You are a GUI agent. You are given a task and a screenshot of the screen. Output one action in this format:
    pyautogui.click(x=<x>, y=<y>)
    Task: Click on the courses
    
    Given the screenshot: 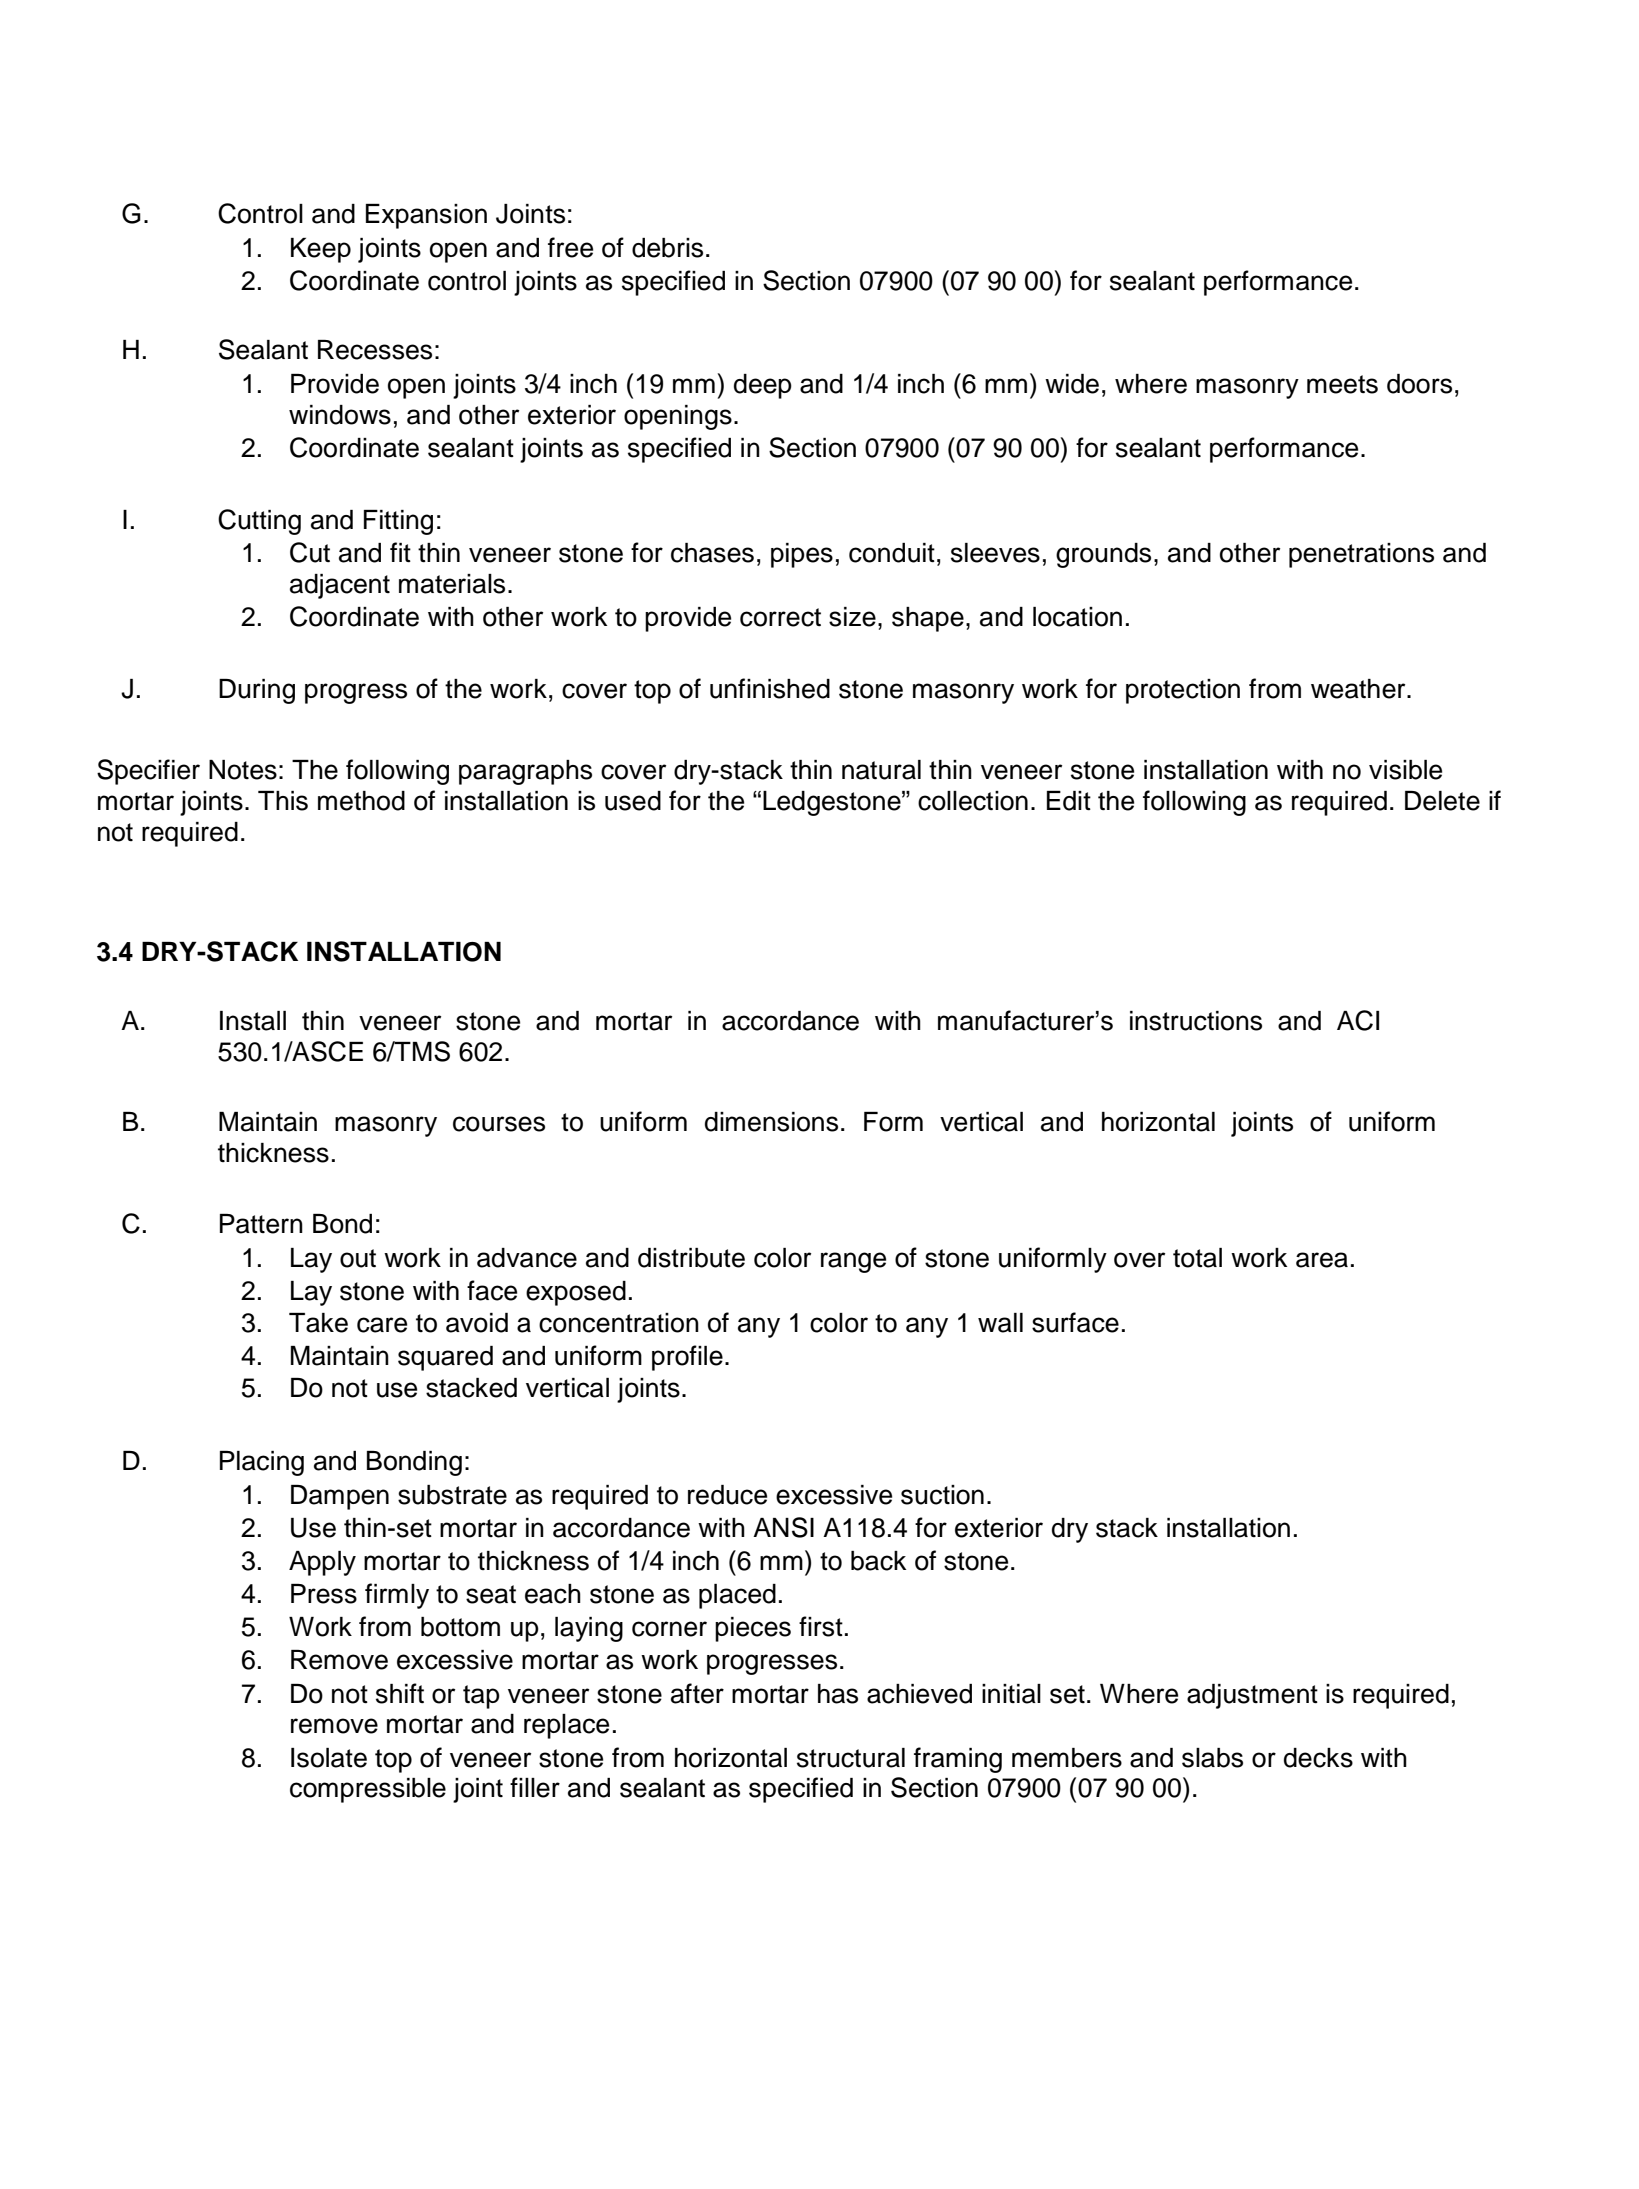 What is the action you would take?
    pyautogui.click(x=499, y=1124)
